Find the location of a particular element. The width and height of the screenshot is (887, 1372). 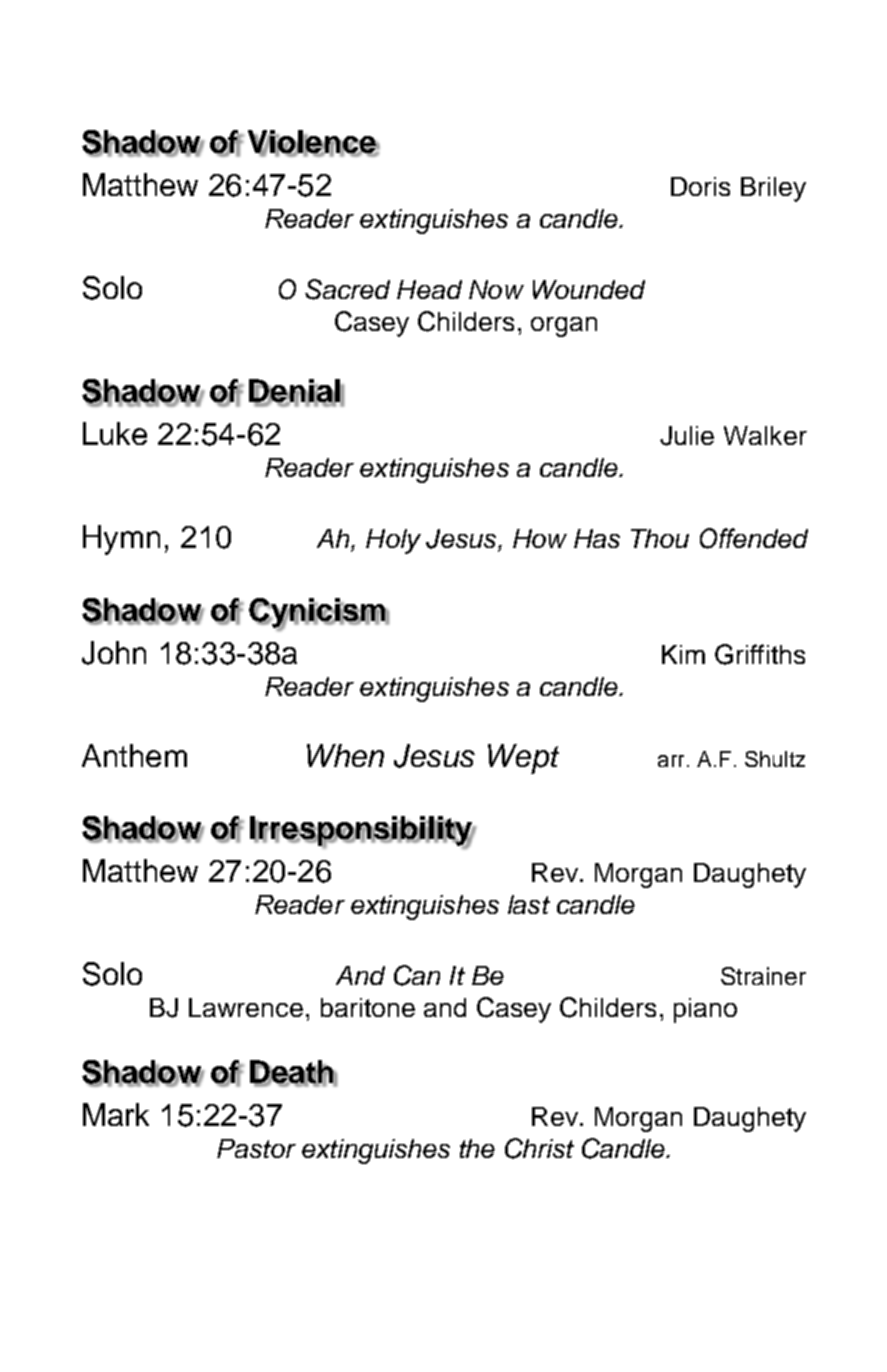

When is located at coordinates (345, 755).
